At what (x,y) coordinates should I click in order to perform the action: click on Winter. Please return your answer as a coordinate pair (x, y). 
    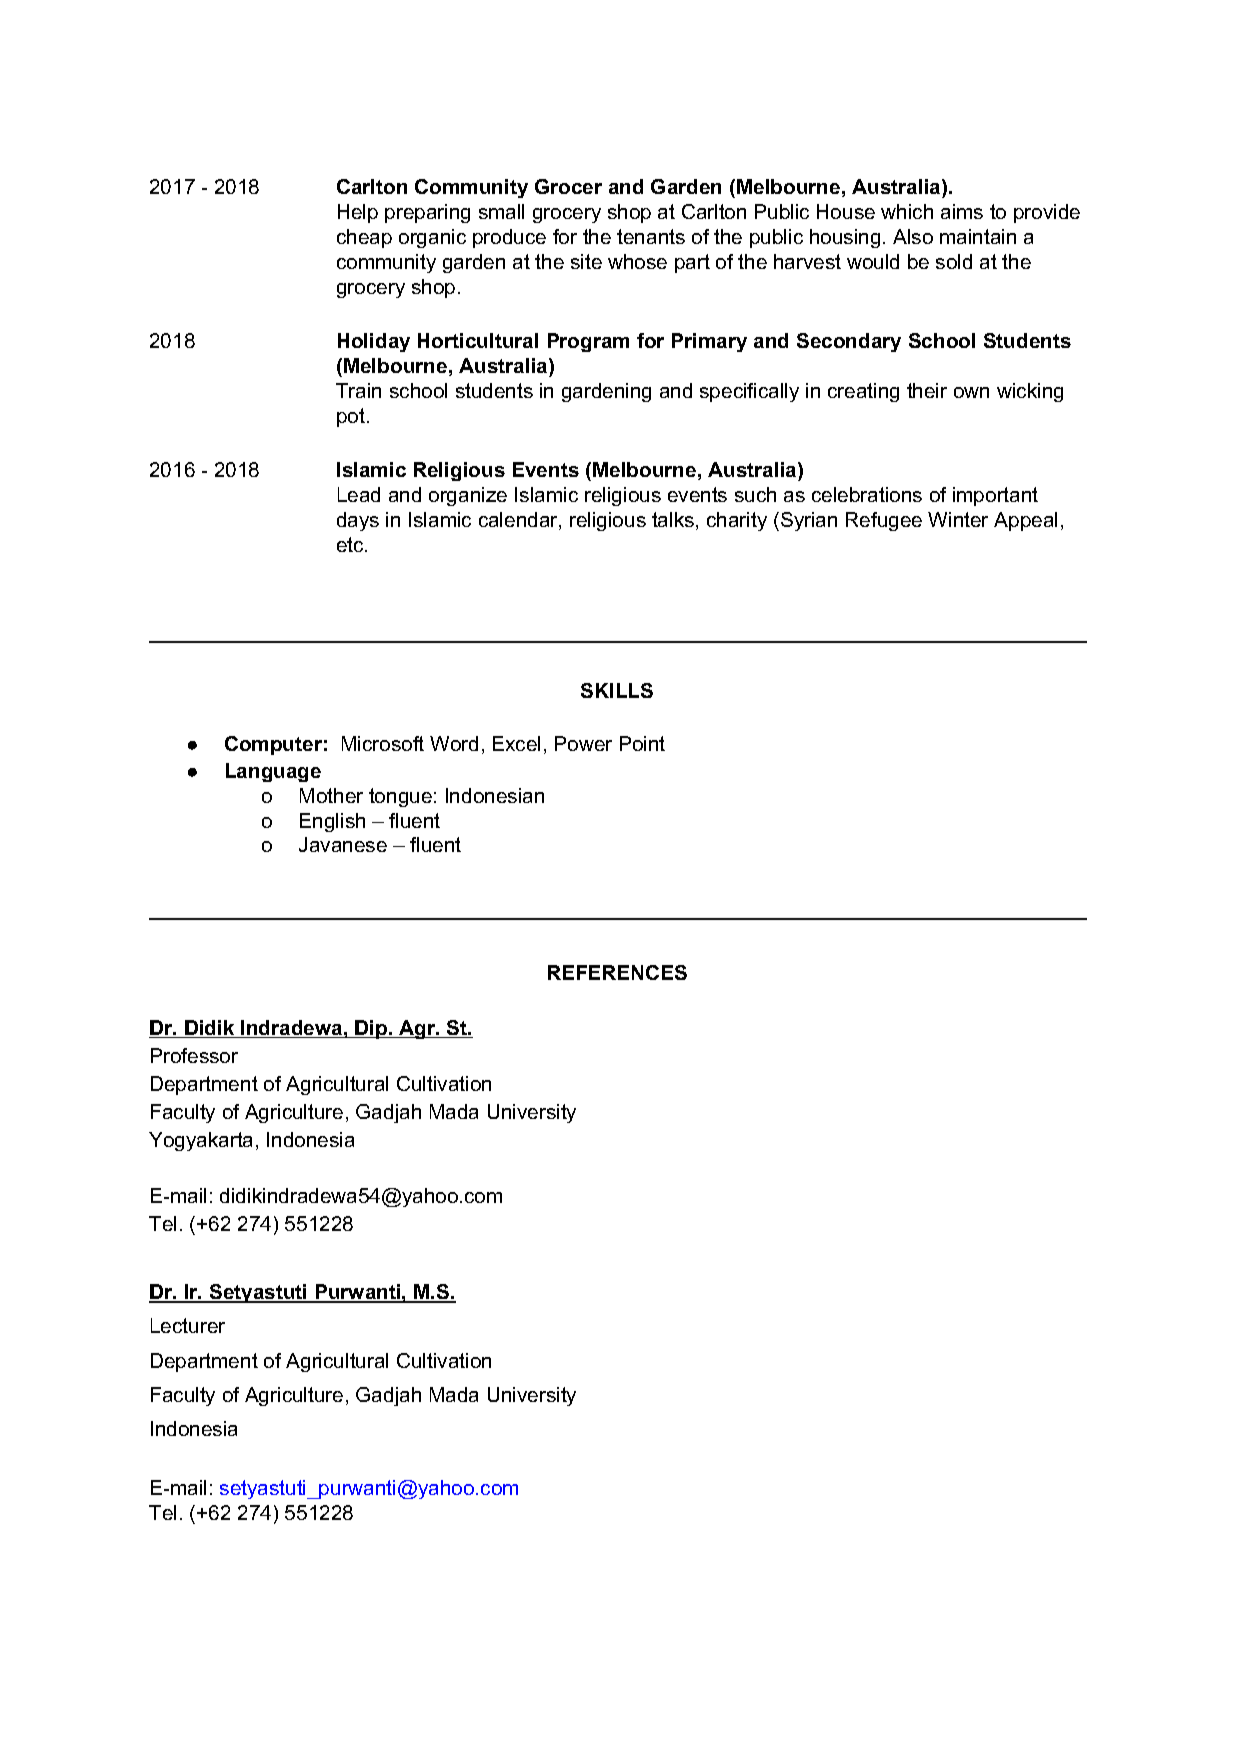
    Looking at the image, I should click on (958, 519).
